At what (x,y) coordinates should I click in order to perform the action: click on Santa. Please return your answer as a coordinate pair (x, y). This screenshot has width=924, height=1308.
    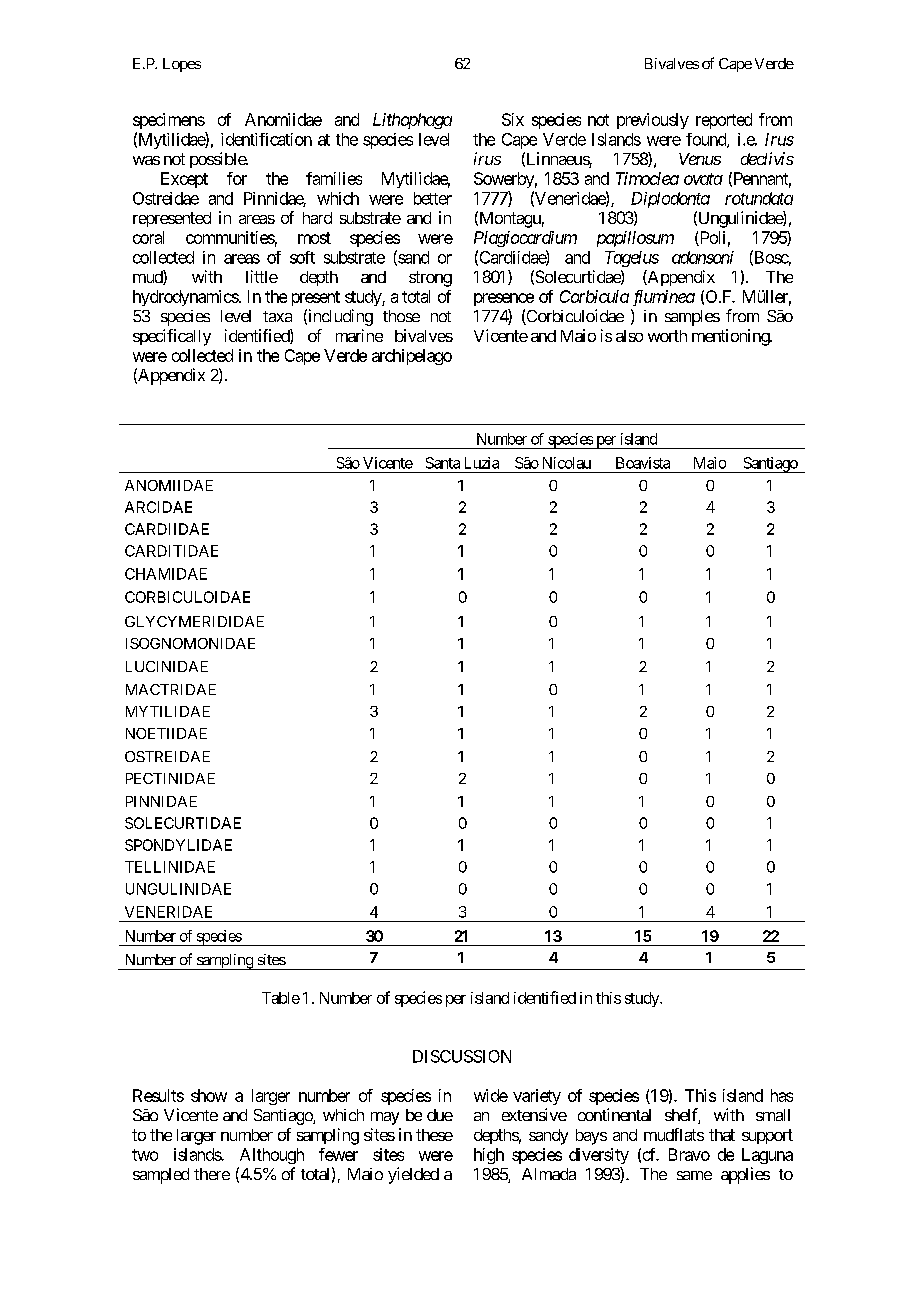
    Looking at the image, I should click on (443, 463).
